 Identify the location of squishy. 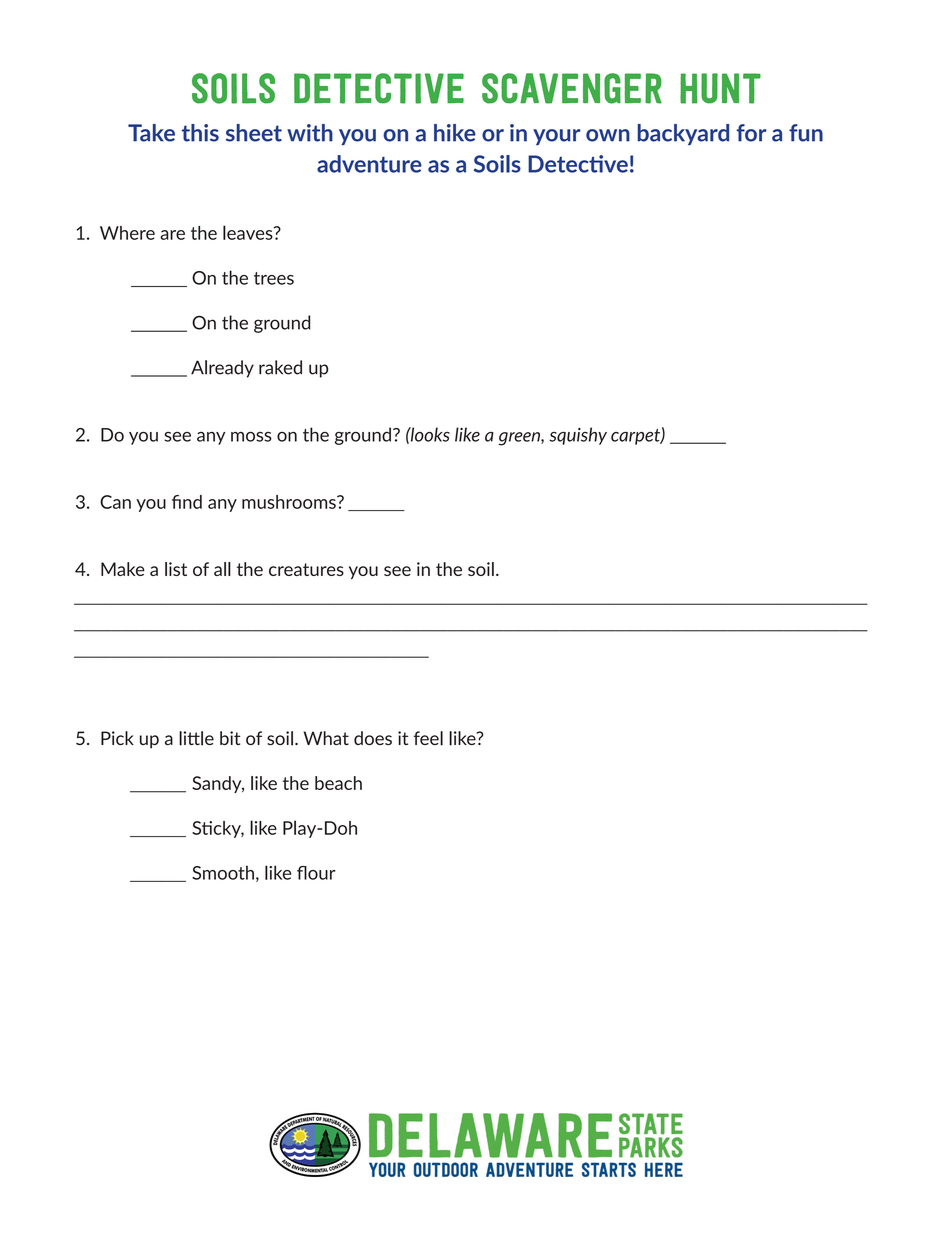
(578, 436).
